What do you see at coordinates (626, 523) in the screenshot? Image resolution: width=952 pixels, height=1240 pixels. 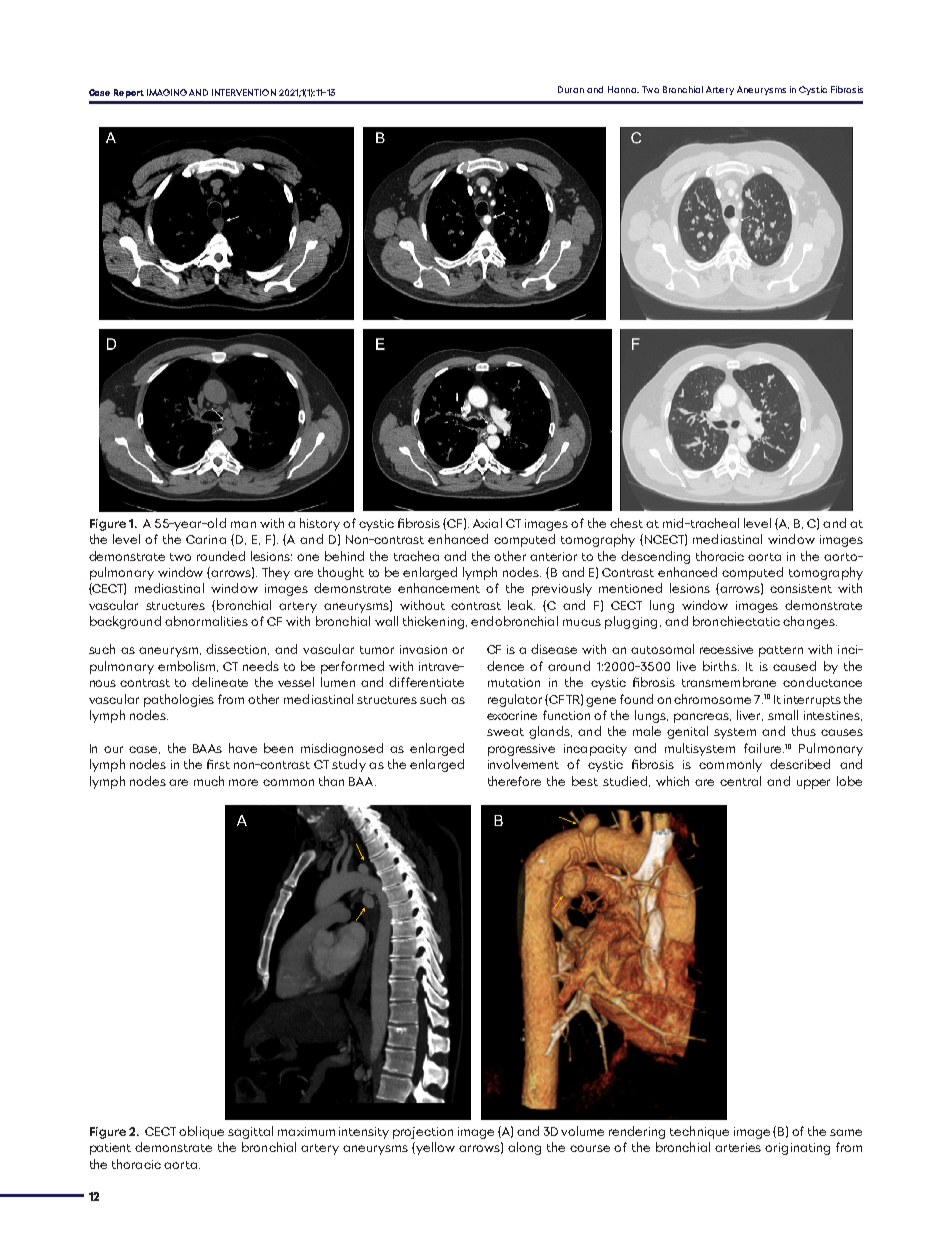 I see `chest` at bounding box center [626, 523].
